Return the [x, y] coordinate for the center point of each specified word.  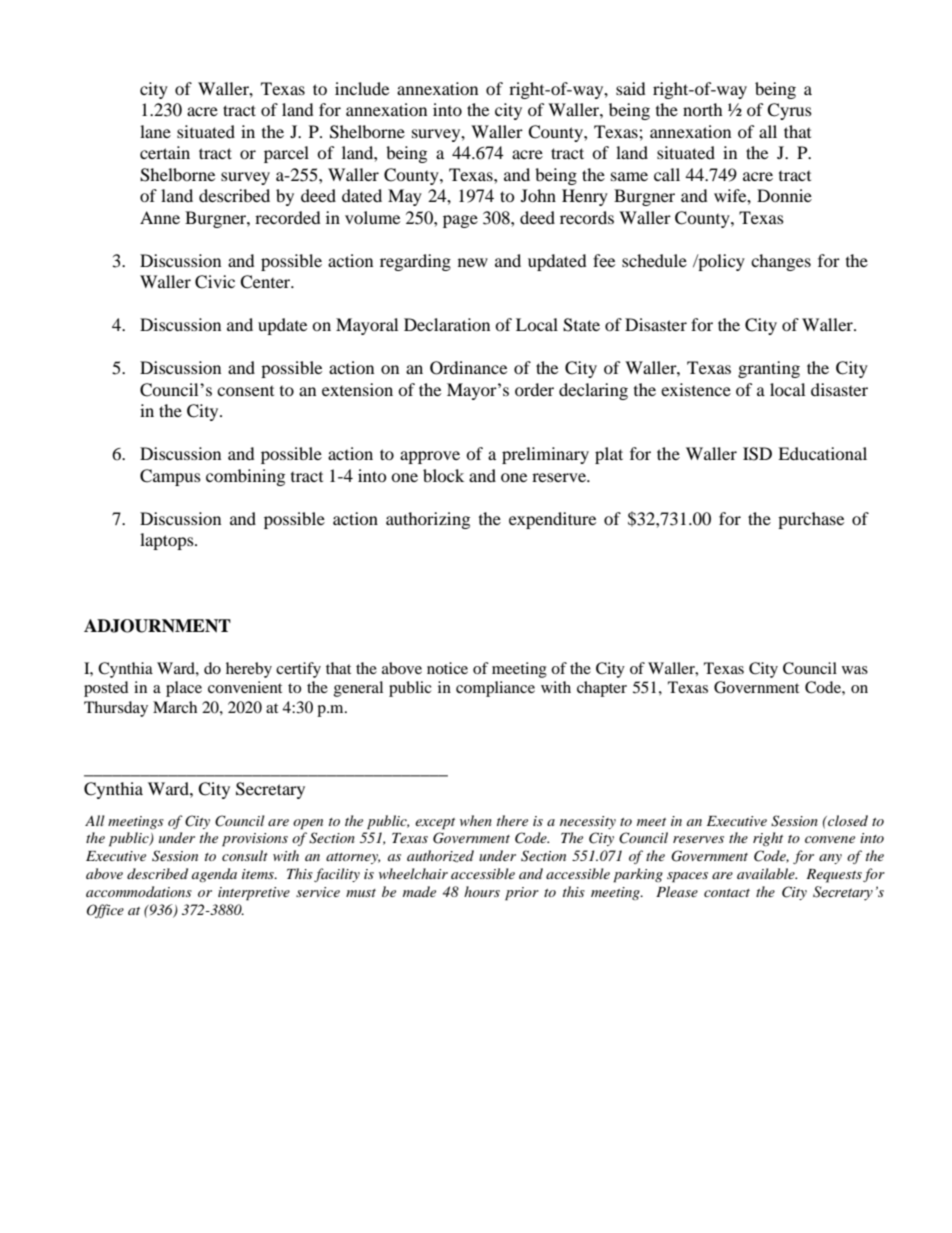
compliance [495, 689]
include [362, 88]
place [184, 689]
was [855, 670]
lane [155, 131]
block [443, 475]
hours [482, 891]
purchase [811, 520]
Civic [215, 282]
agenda [214, 875]
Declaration [447, 324]
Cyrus [789, 111]
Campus [170, 477]
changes [781, 262]
